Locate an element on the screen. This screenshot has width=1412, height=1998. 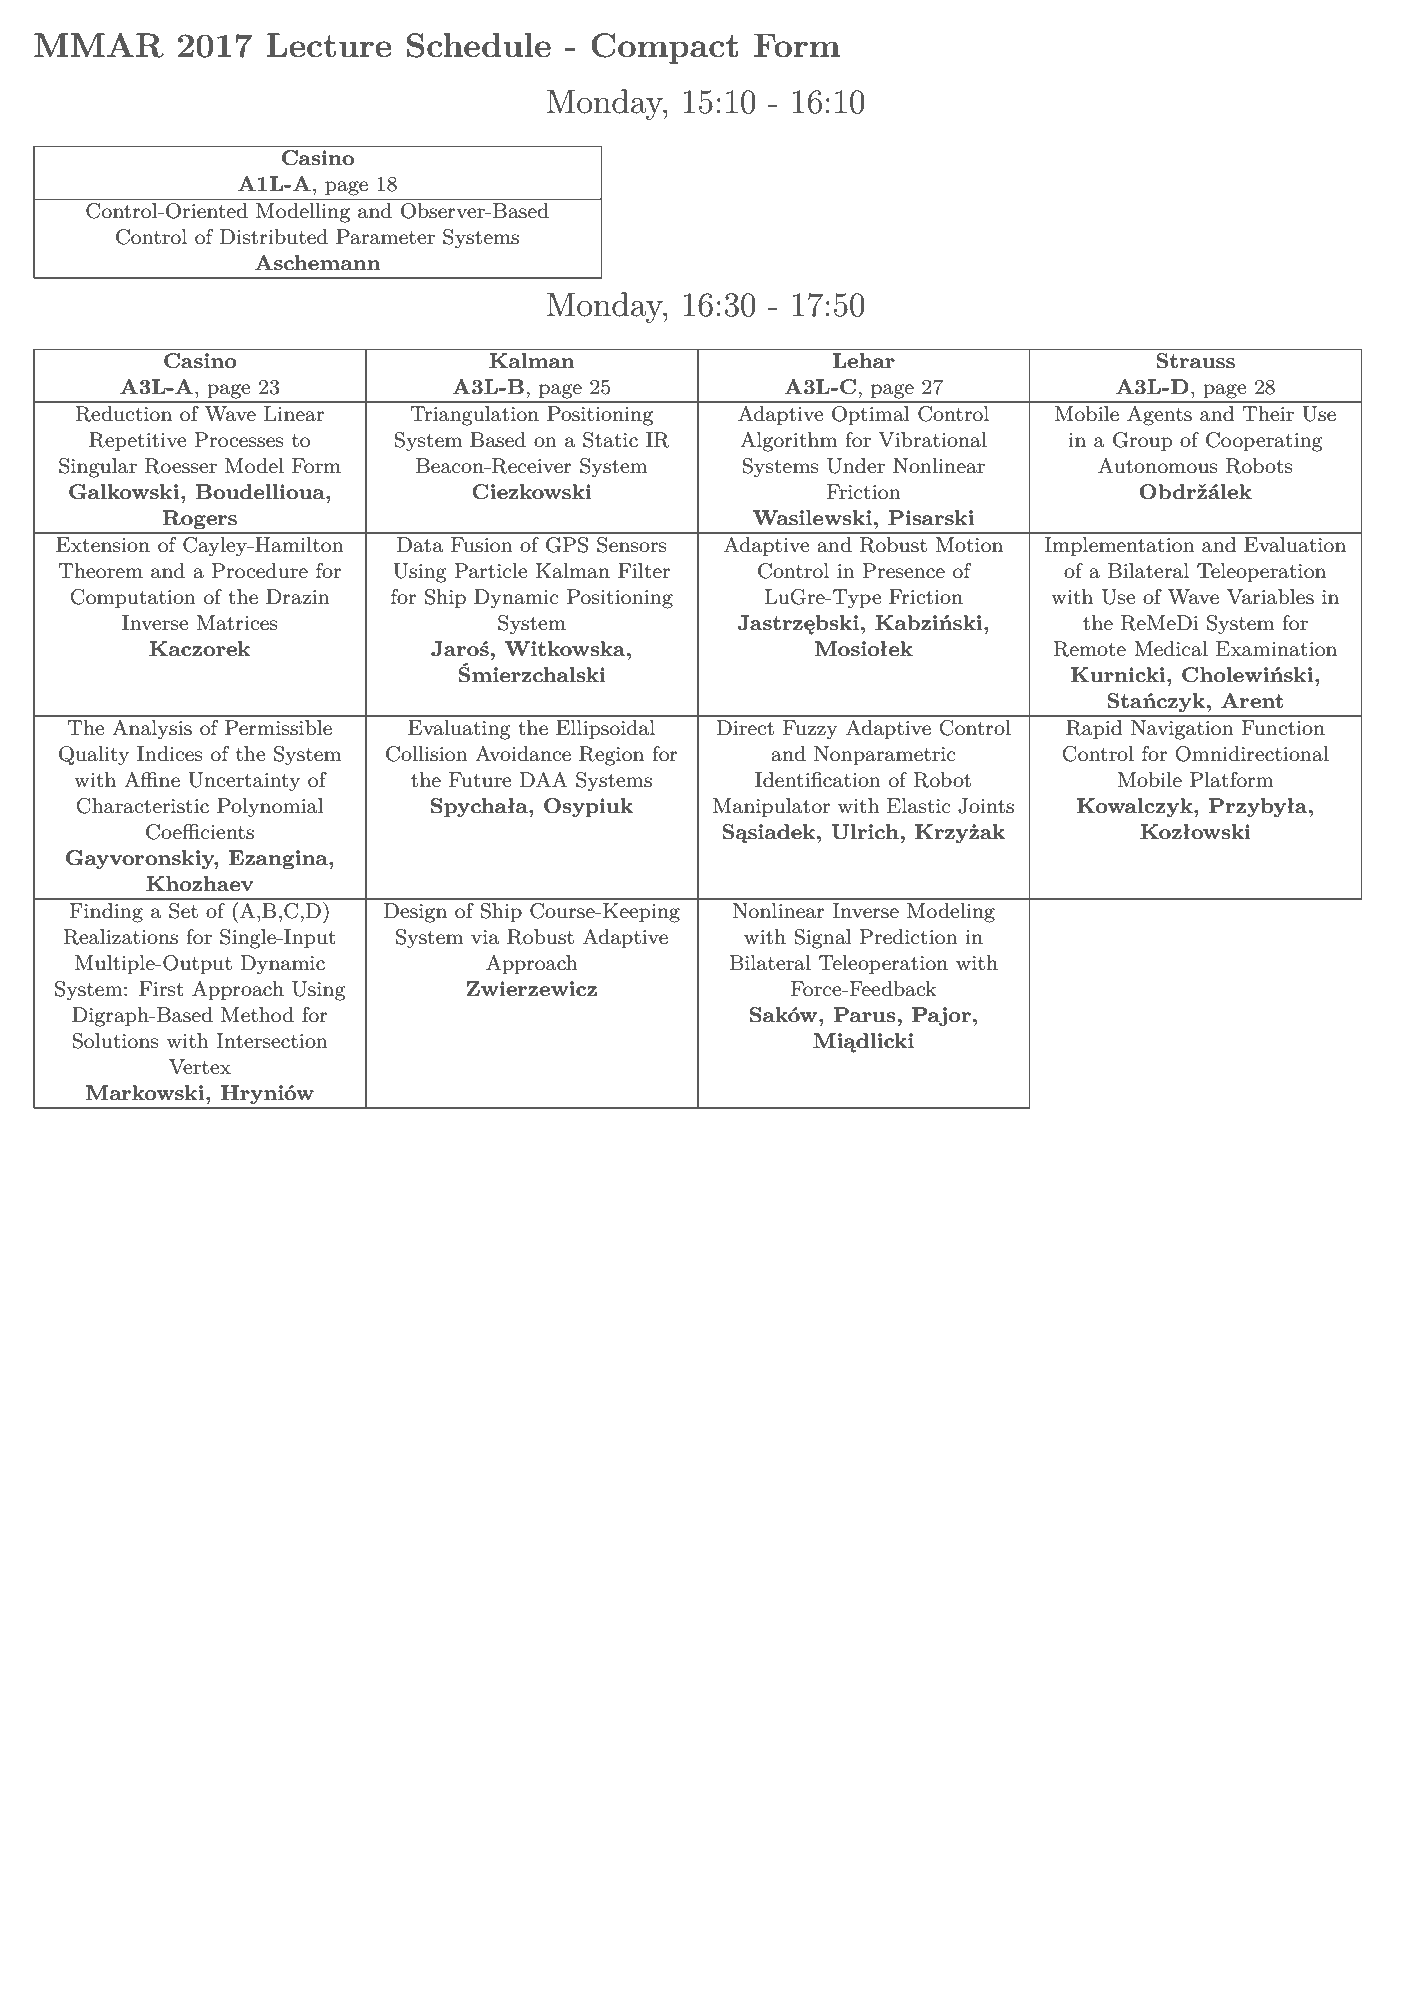
Agents is located at coordinates (1159, 416).
